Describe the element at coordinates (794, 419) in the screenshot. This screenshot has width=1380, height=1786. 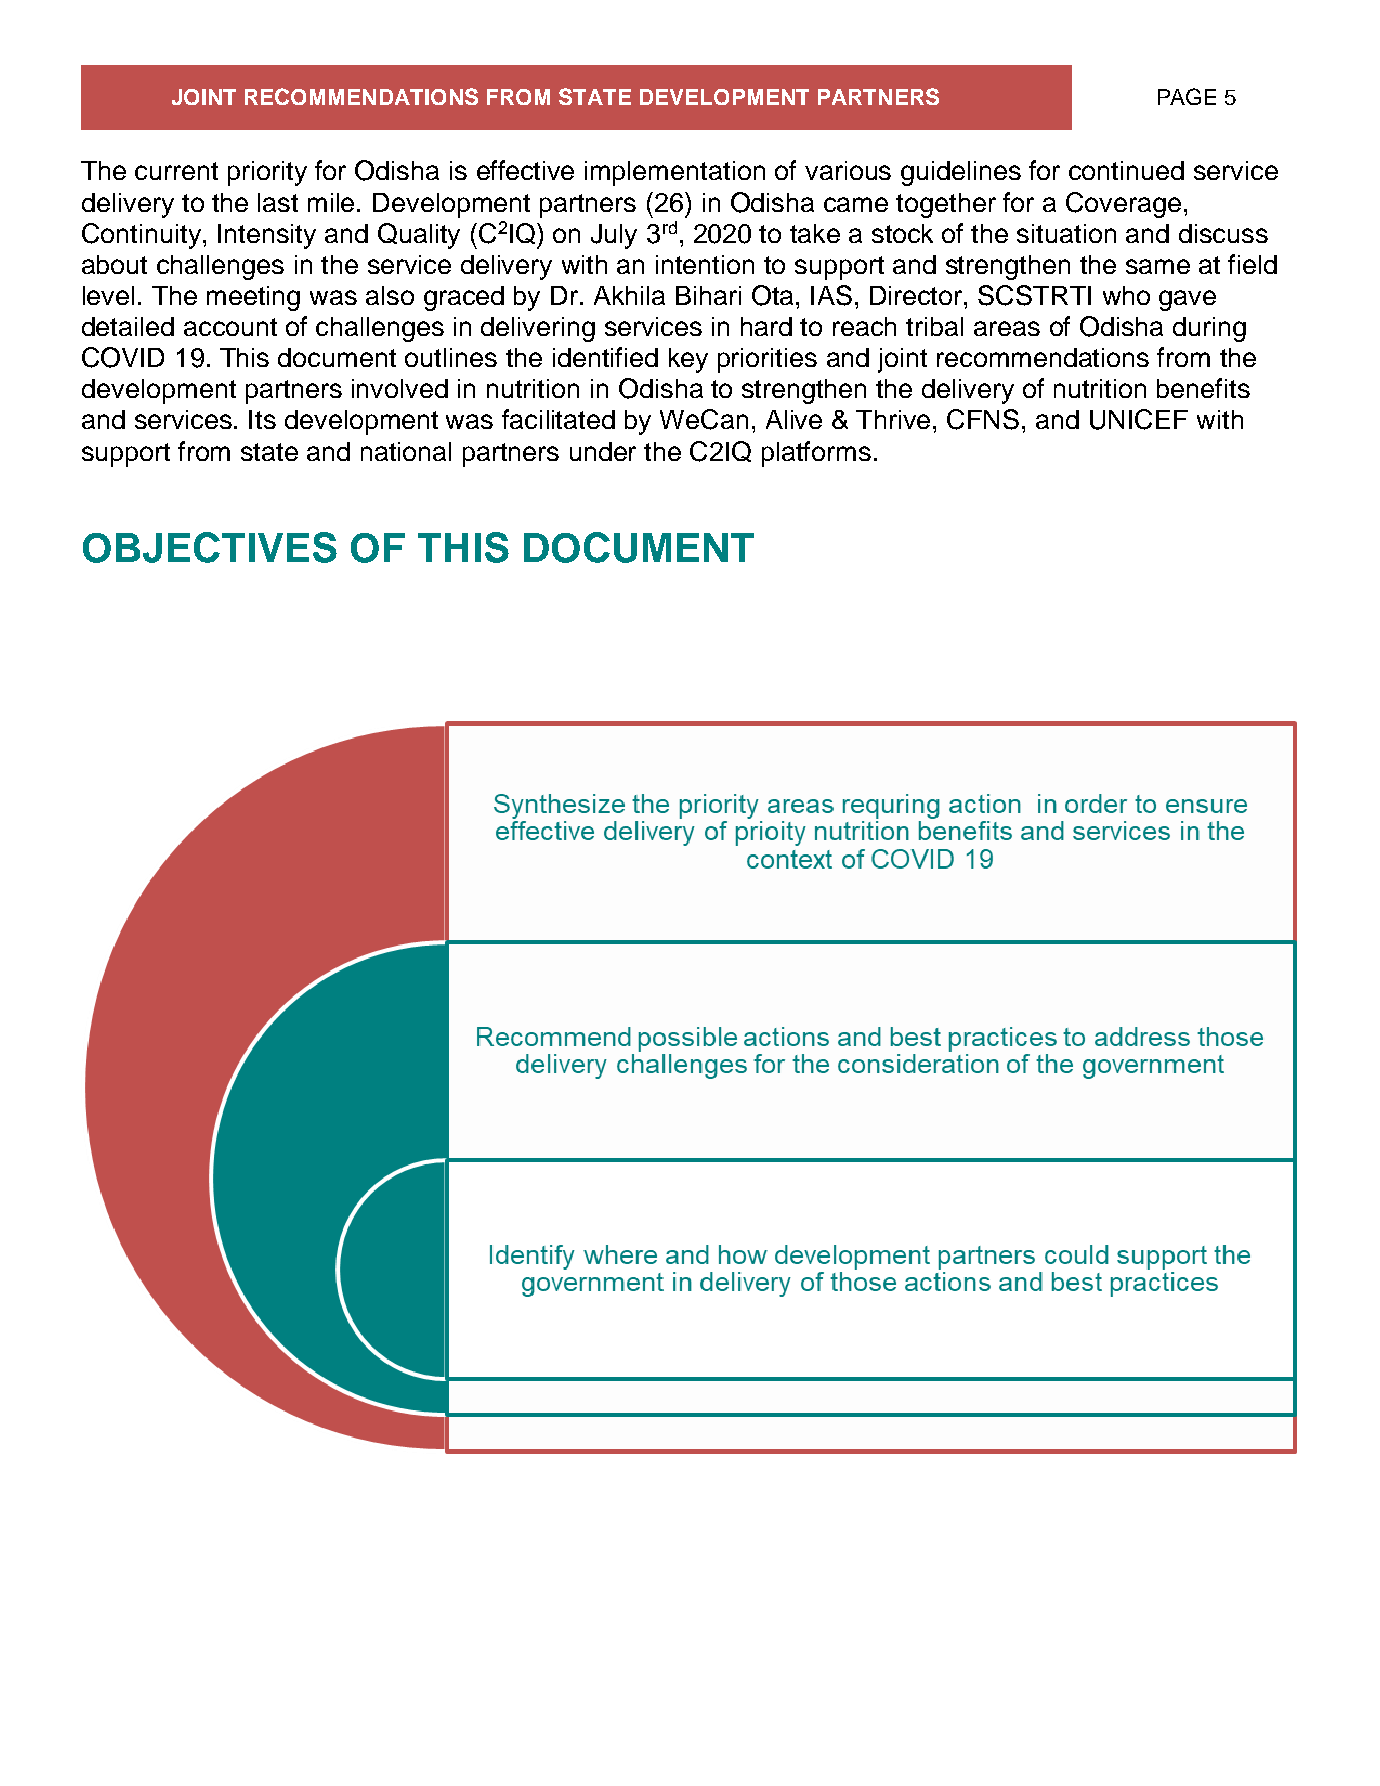
I see `Alive` at that location.
